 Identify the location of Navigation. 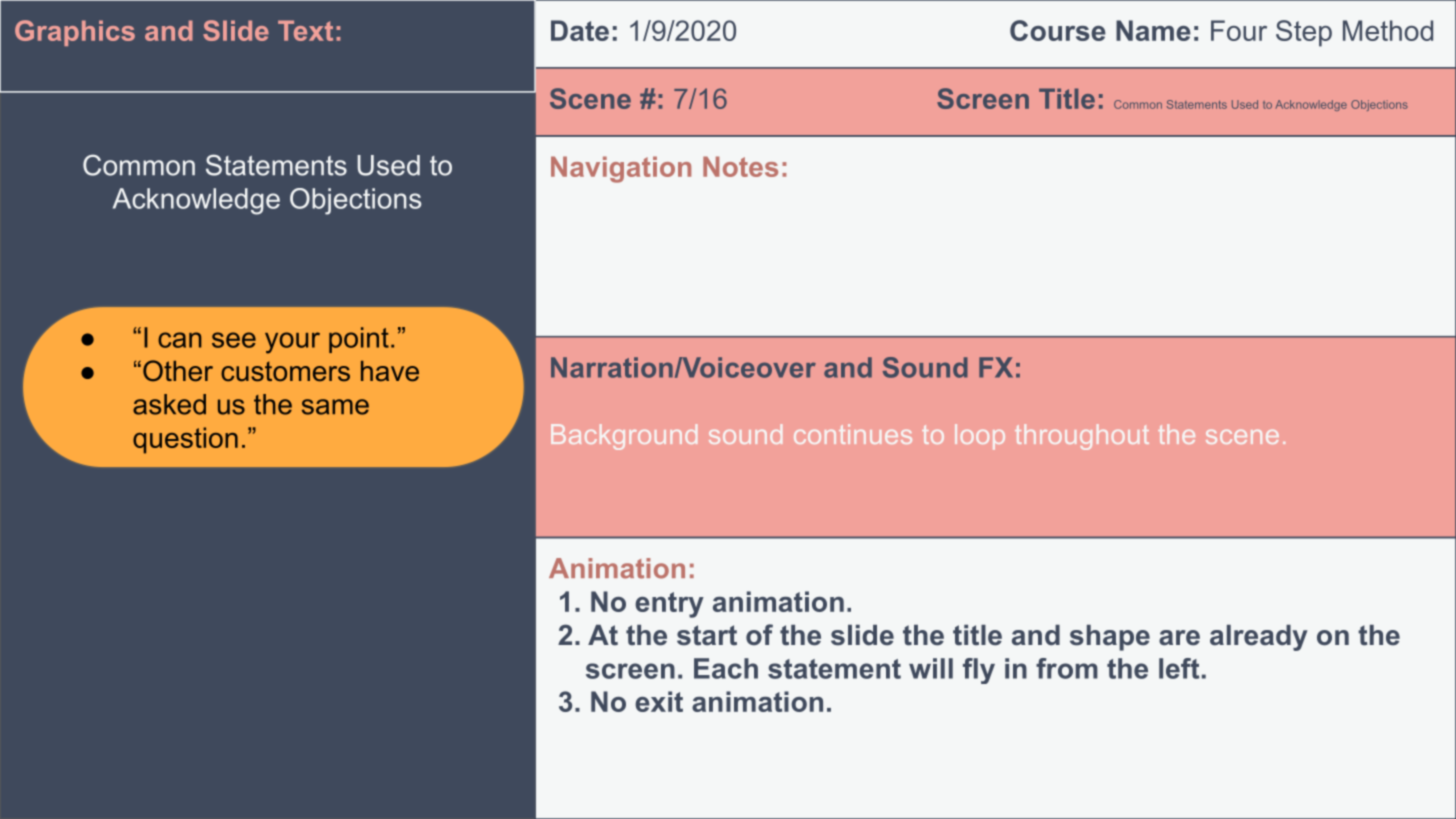
(621, 169).
